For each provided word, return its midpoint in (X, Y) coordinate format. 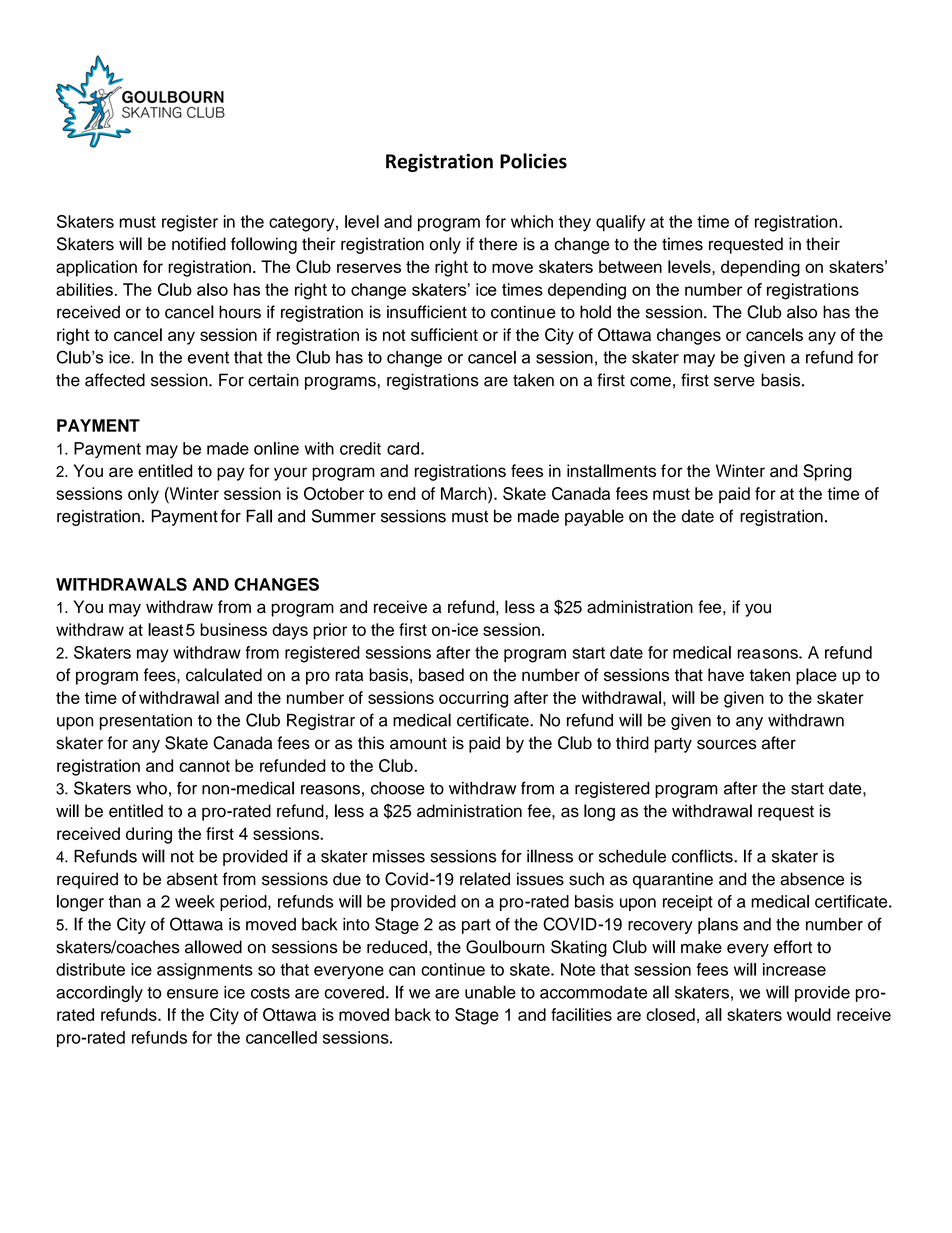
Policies (533, 161)
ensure (192, 994)
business (233, 629)
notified (199, 244)
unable (490, 992)
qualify (620, 223)
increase (794, 969)
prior (330, 631)
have (726, 675)
